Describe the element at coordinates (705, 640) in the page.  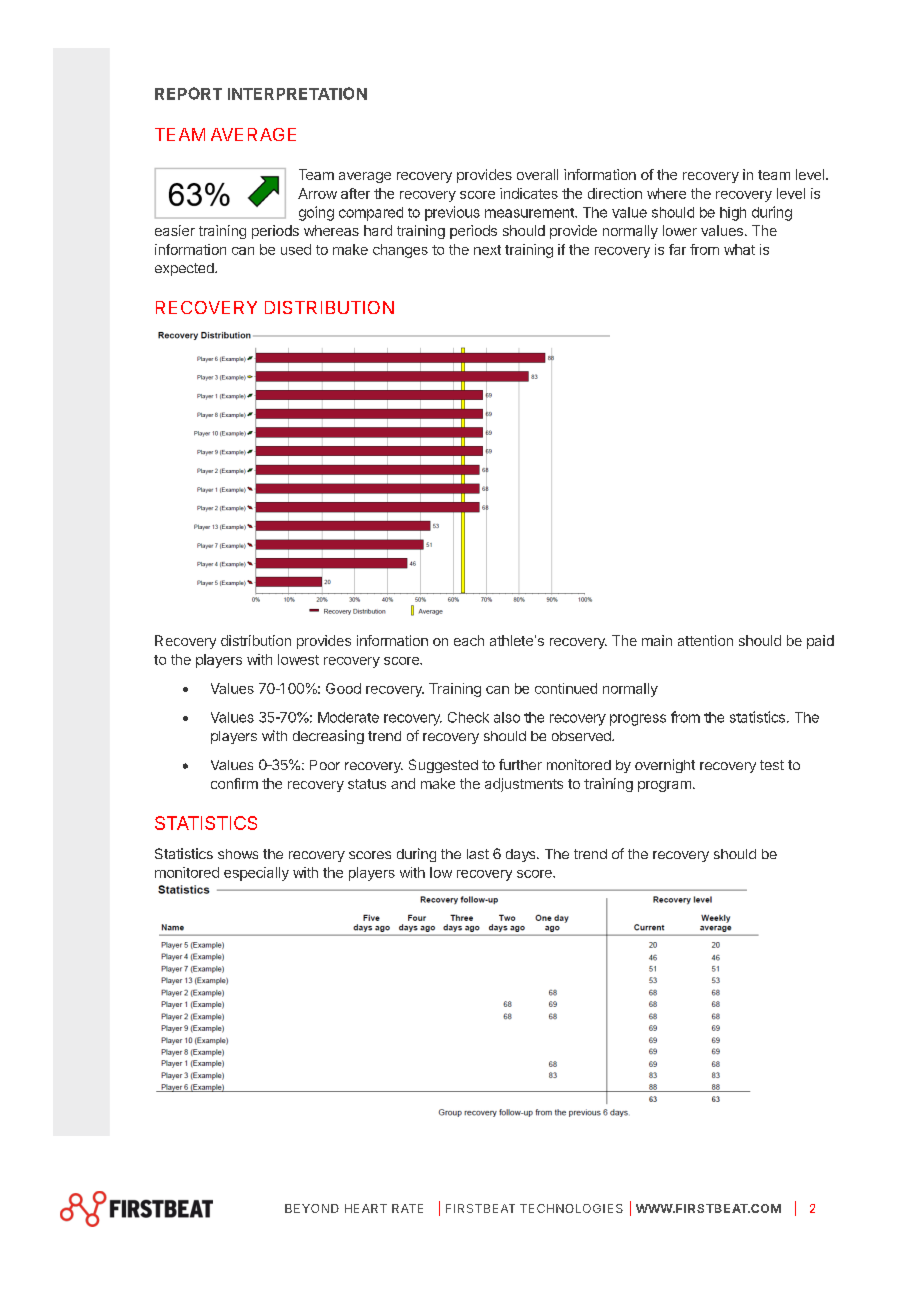
I see `attention` at that location.
